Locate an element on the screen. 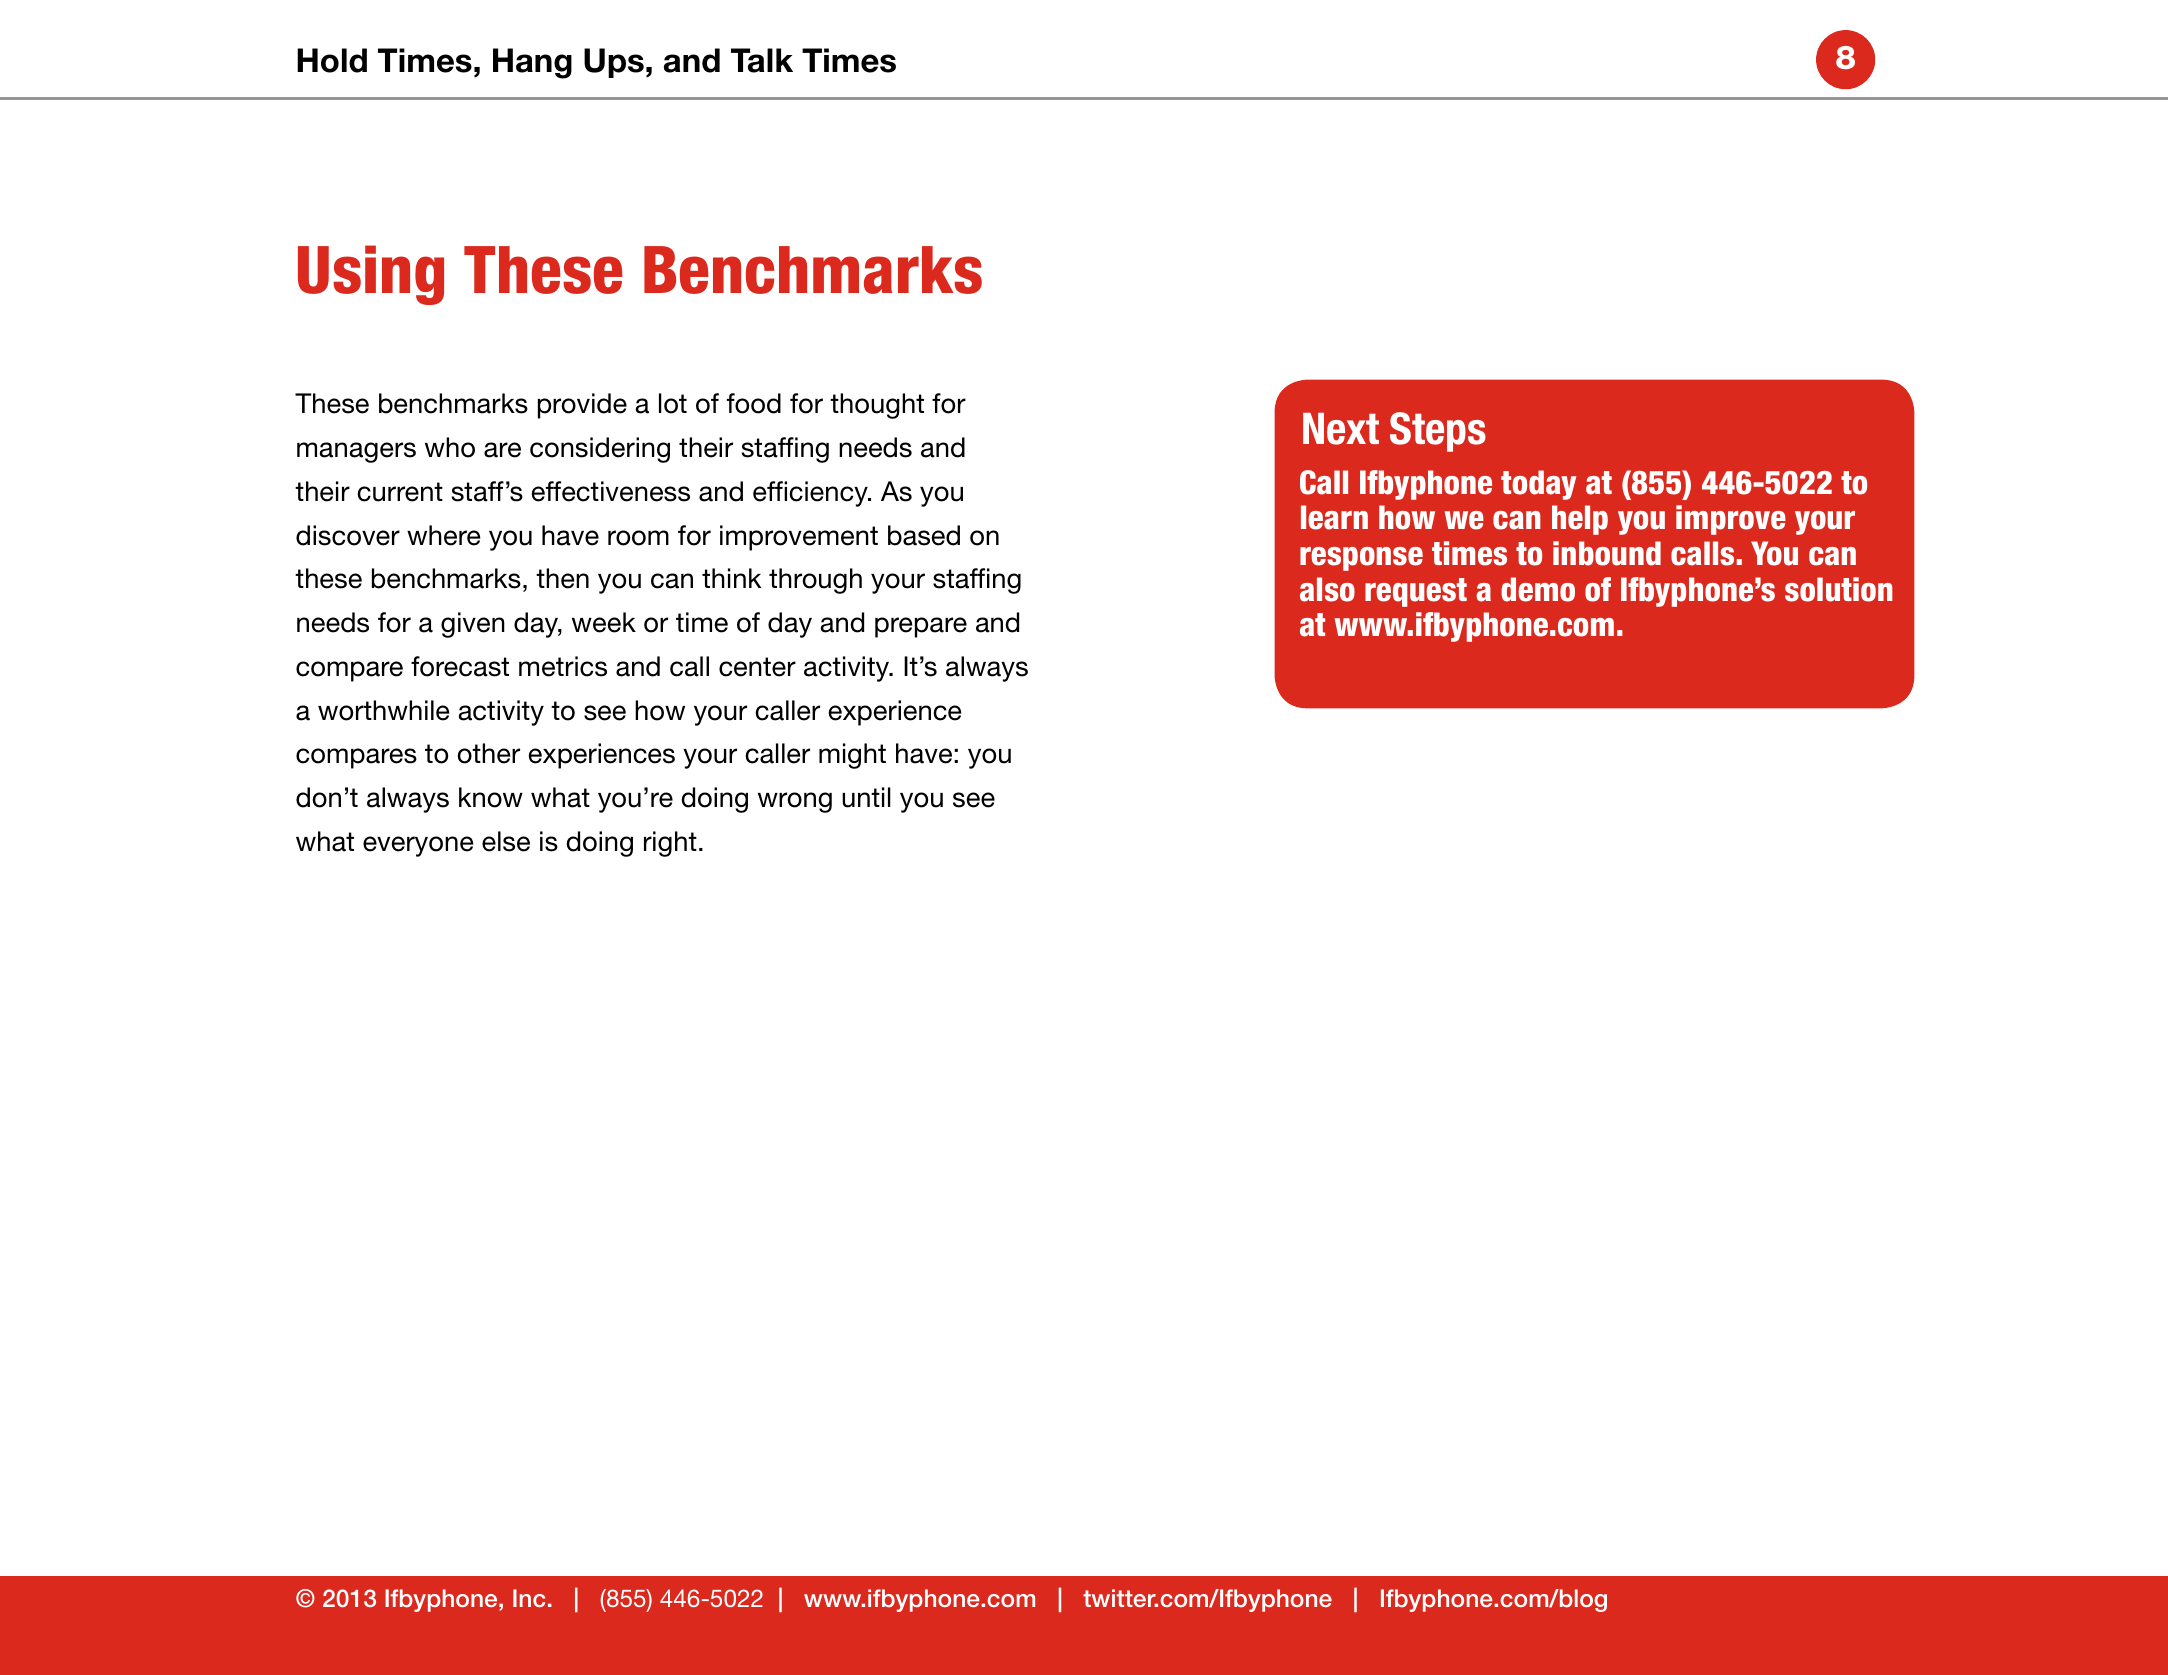 This screenshot has width=2168, height=1675. thought is located at coordinates (877, 406).
